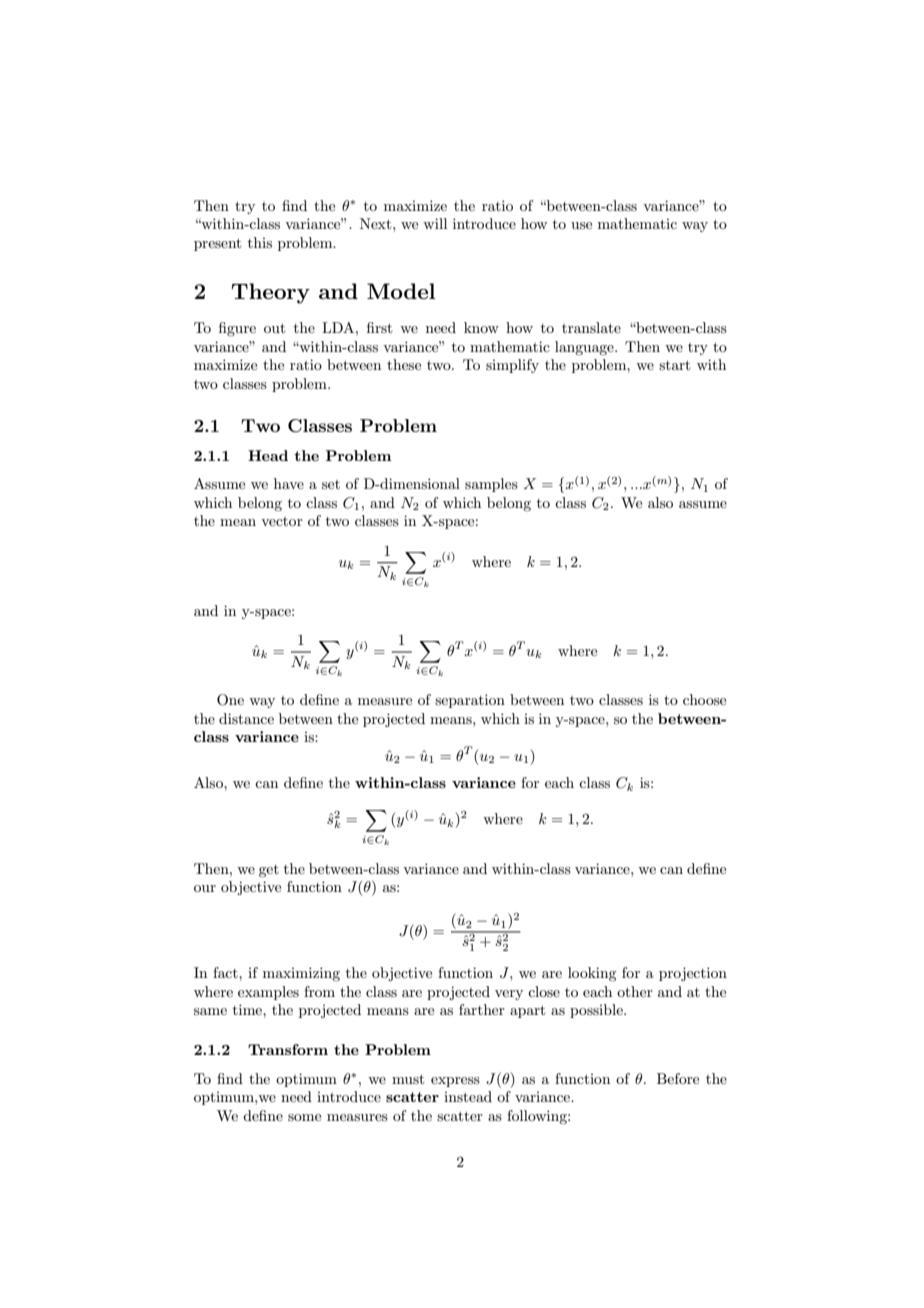 This screenshot has width=924, height=1308. What do you see at coordinates (455, 1082) in the screenshot?
I see `express` at bounding box center [455, 1082].
